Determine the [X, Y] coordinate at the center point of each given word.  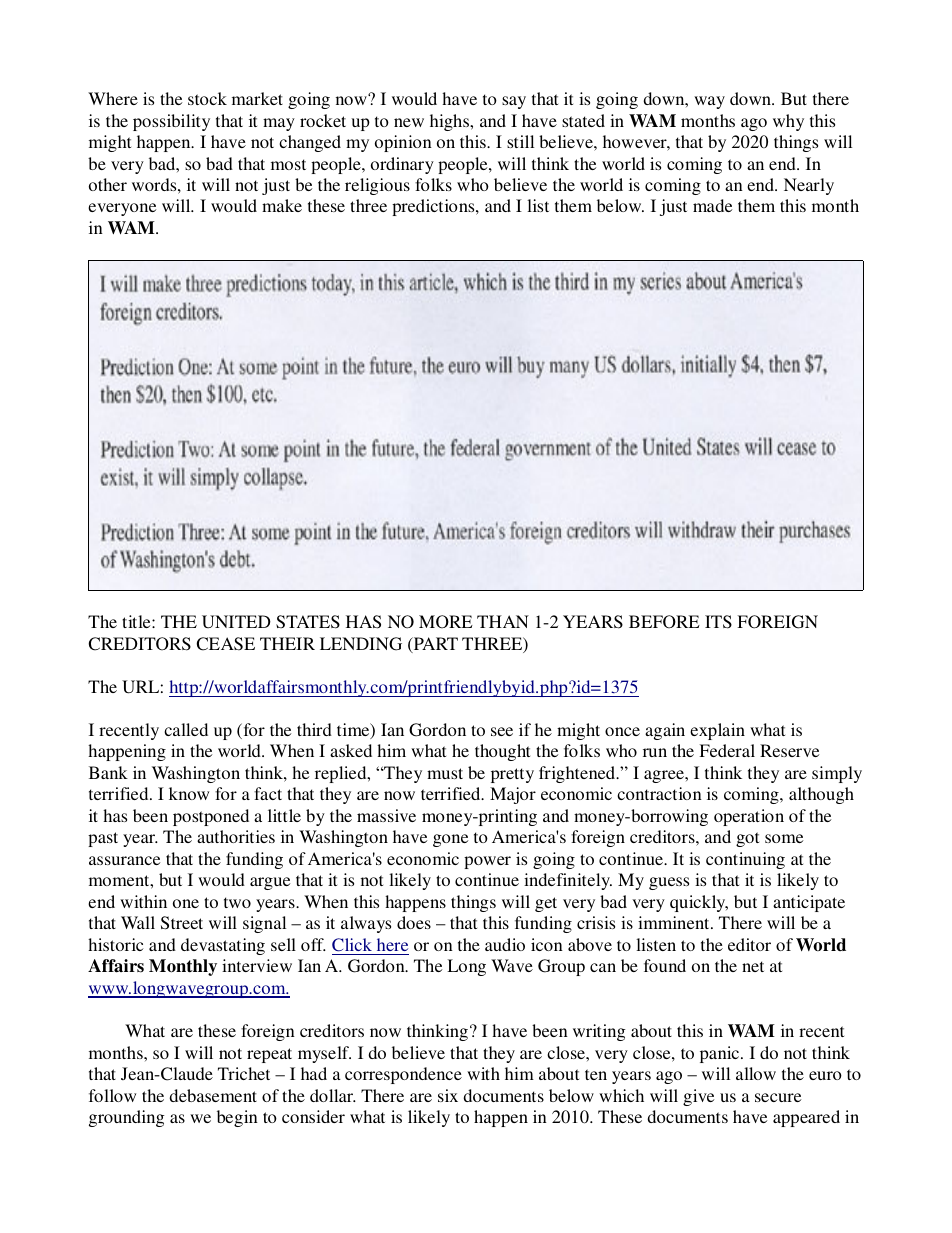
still [520, 141]
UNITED [236, 622]
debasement [213, 1095]
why [788, 122]
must [445, 773]
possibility [171, 122]
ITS [718, 622]
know [189, 793]
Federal [727, 750]
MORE [446, 622]
